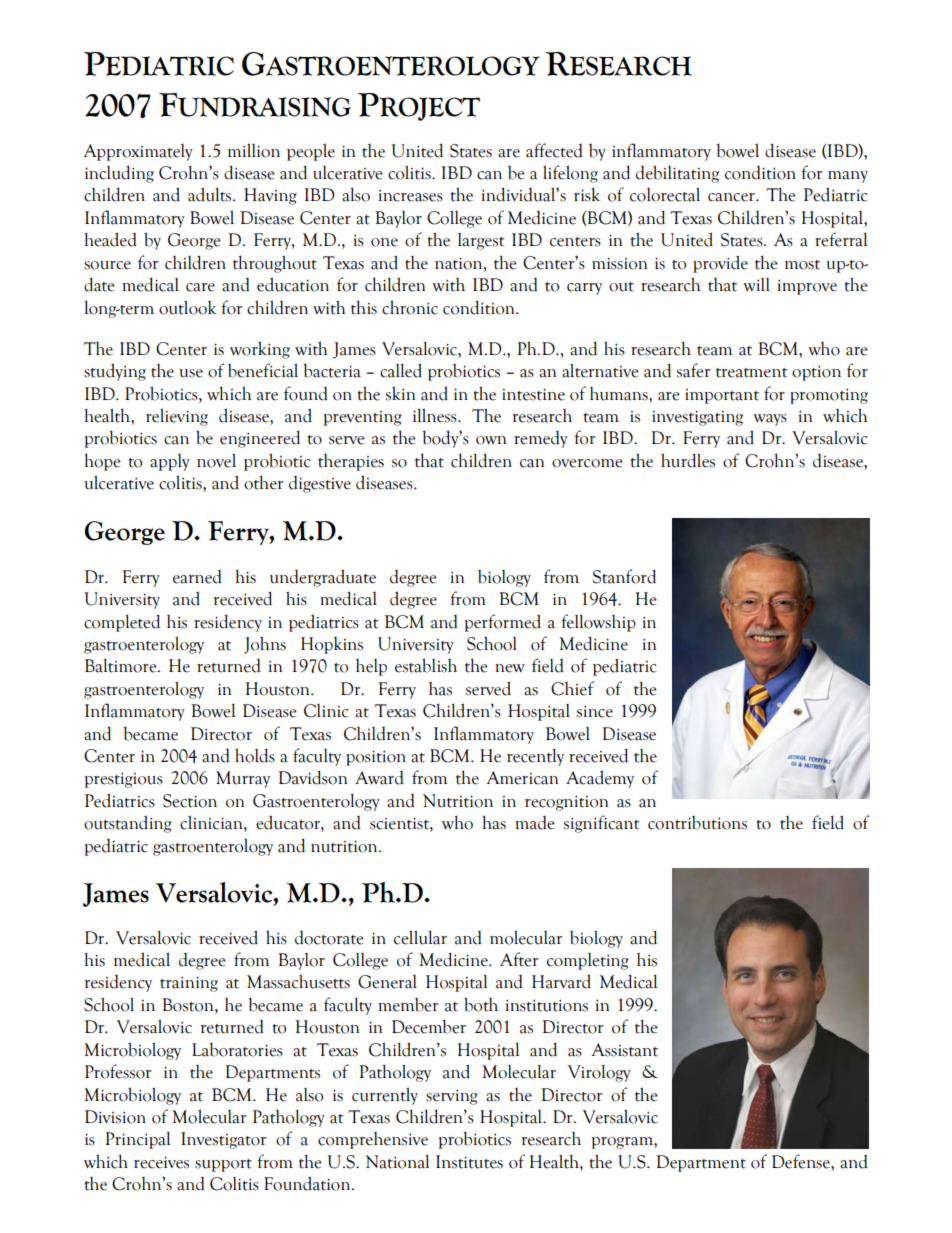 This page has height=1233, width=952. What do you see at coordinates (802, 1161) in the page?
I see `Defense` at bounding box center [802, 1161].
